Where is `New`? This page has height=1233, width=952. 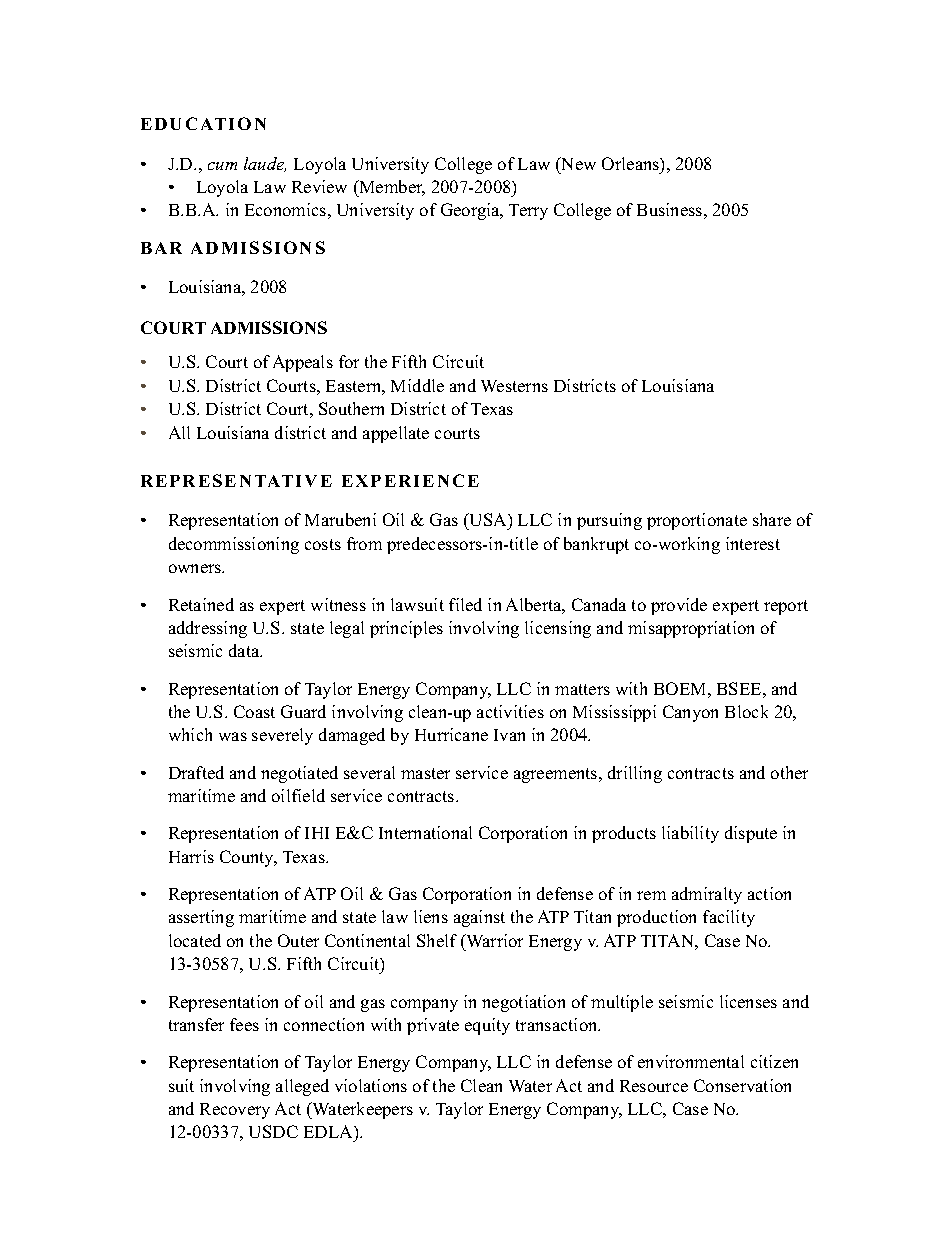
New is located at coordinates (577, 163).
